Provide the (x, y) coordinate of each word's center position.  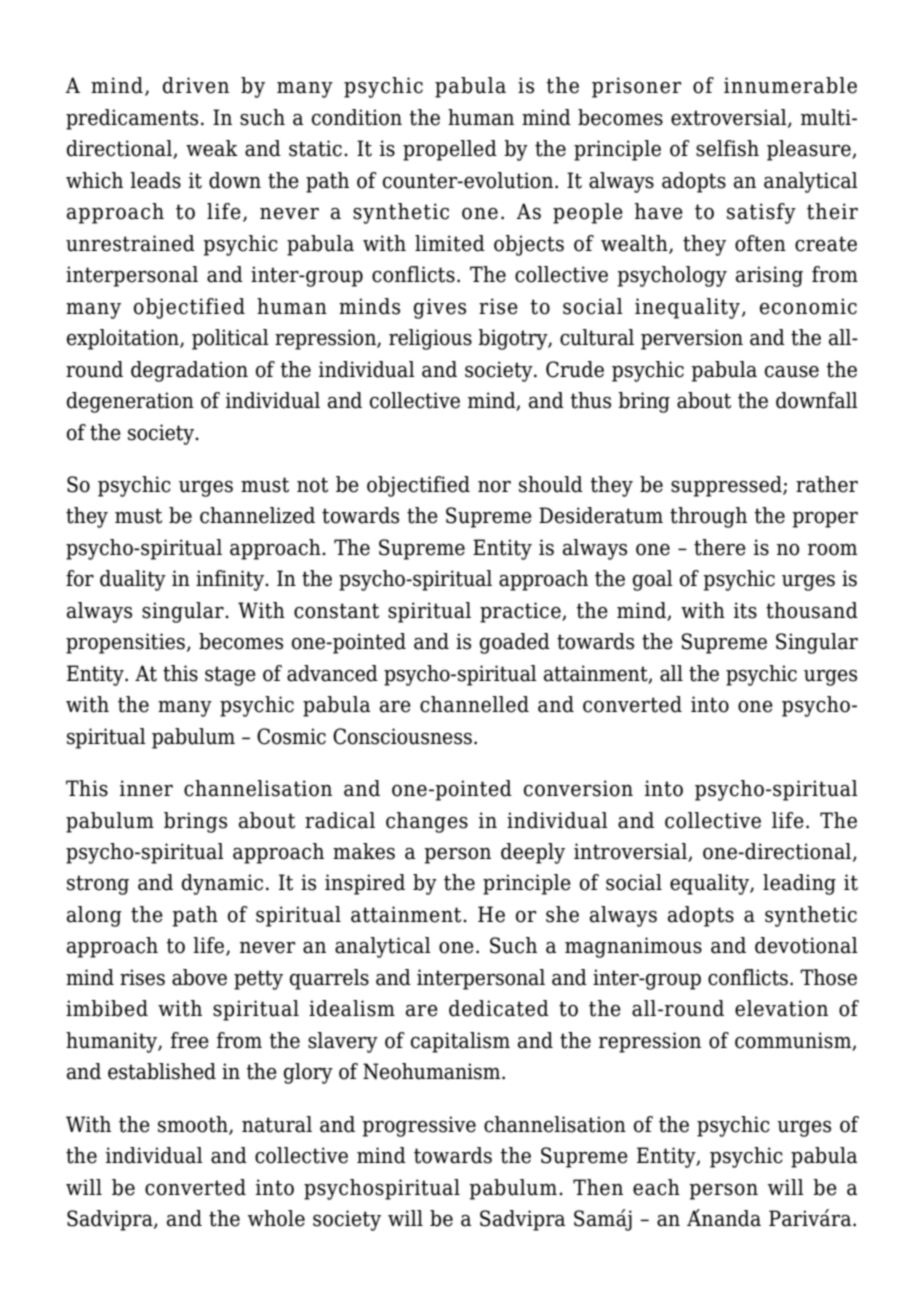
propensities (125, 643)
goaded (515, 643)
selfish (727, 148)
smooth (194, 1125)
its (745, 610)
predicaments (132, 119)
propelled (450, 150)
